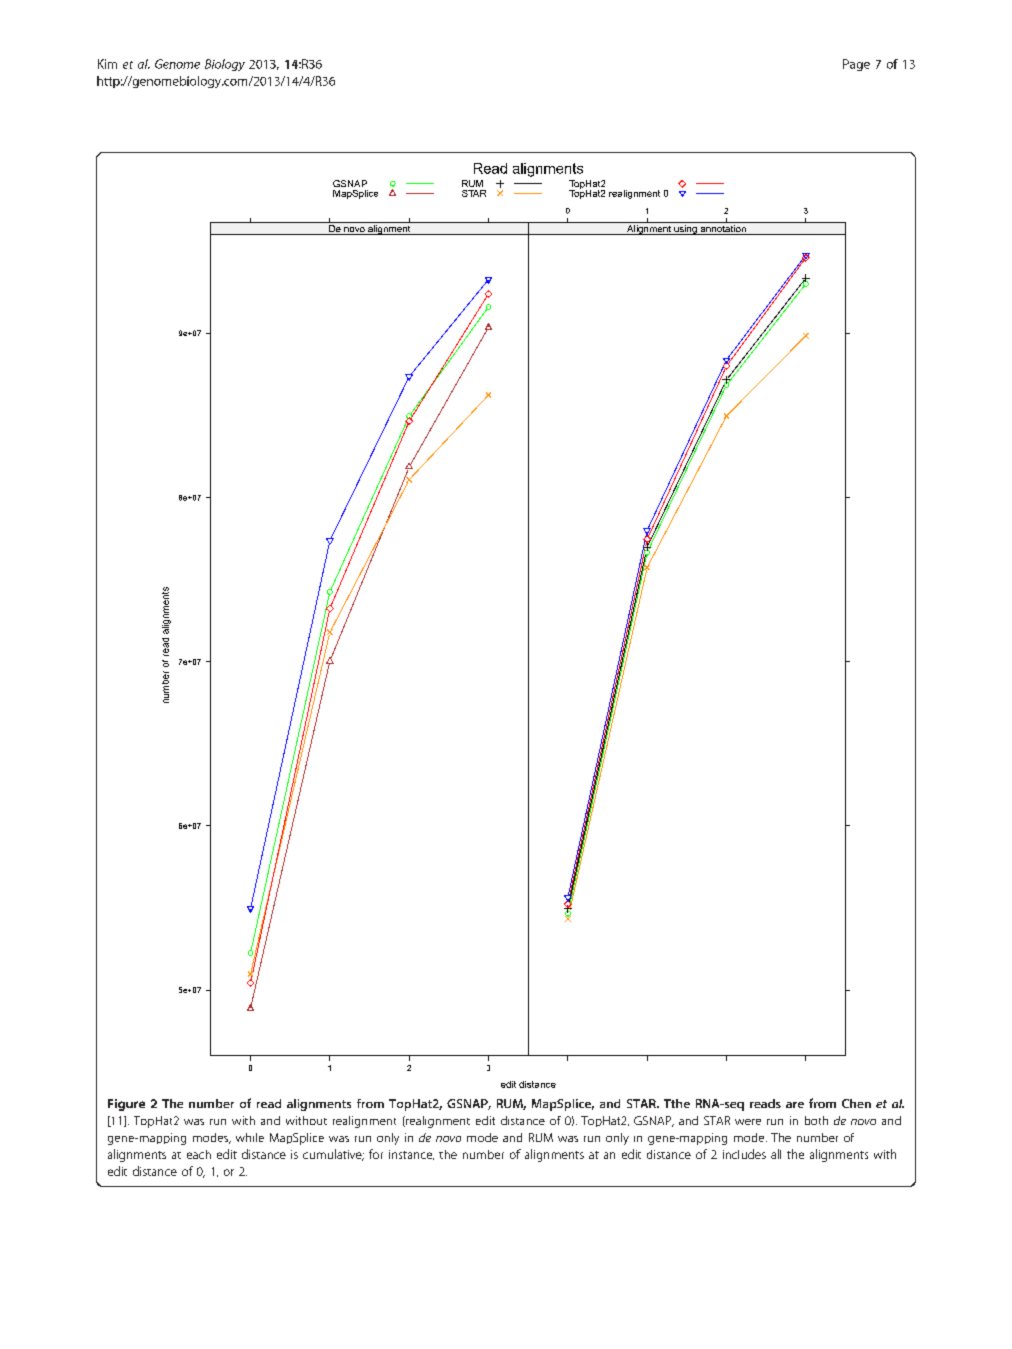 This screenshot has height=1349, width=1012. What do you see at coordinates (107, 64) in the screenshot?
I see `Kim` at bounding box center [107, 64].
